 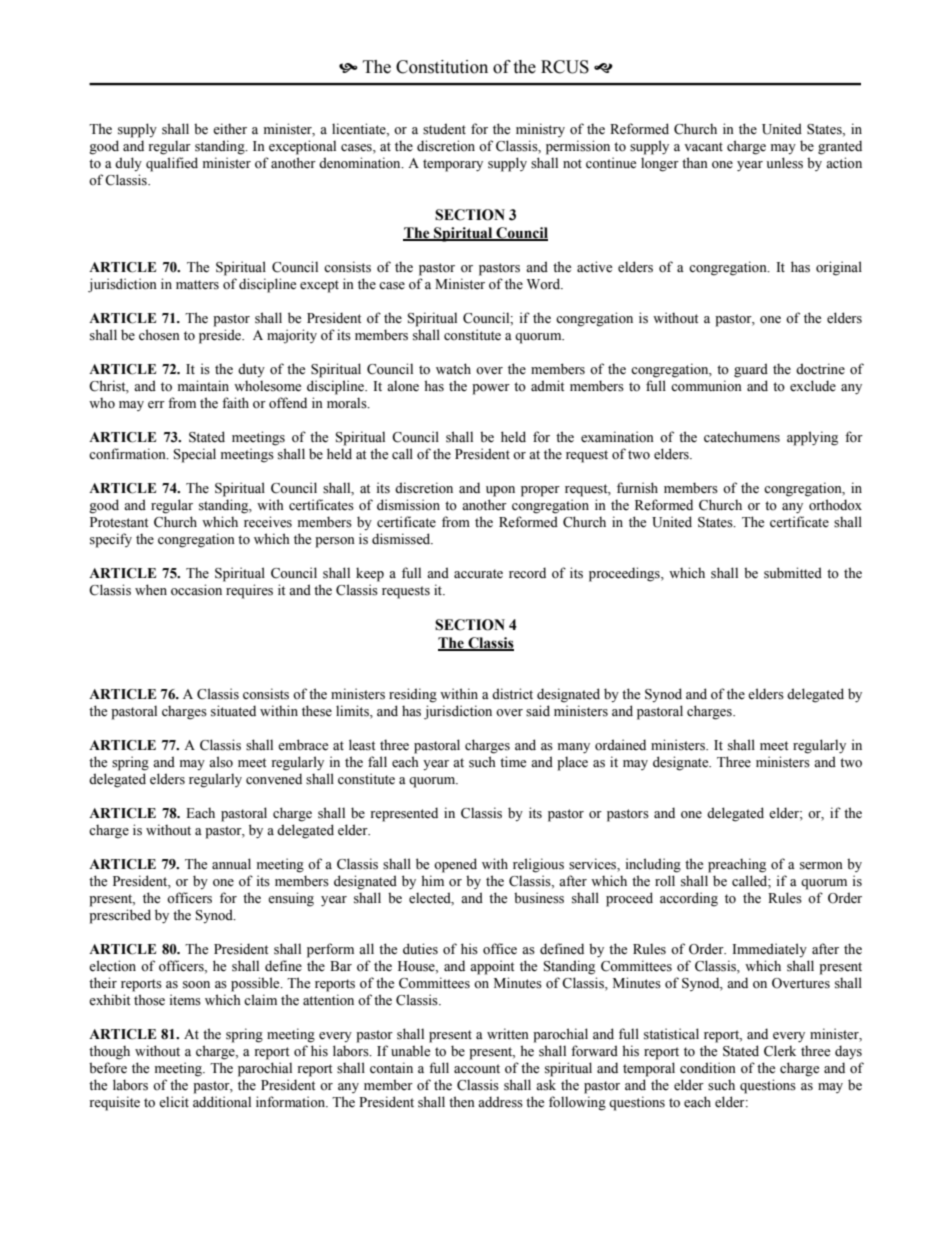 What do you see at coordinates (174, 1102) in the document?
I see `elicit` at bounding box center [174, 1102].
